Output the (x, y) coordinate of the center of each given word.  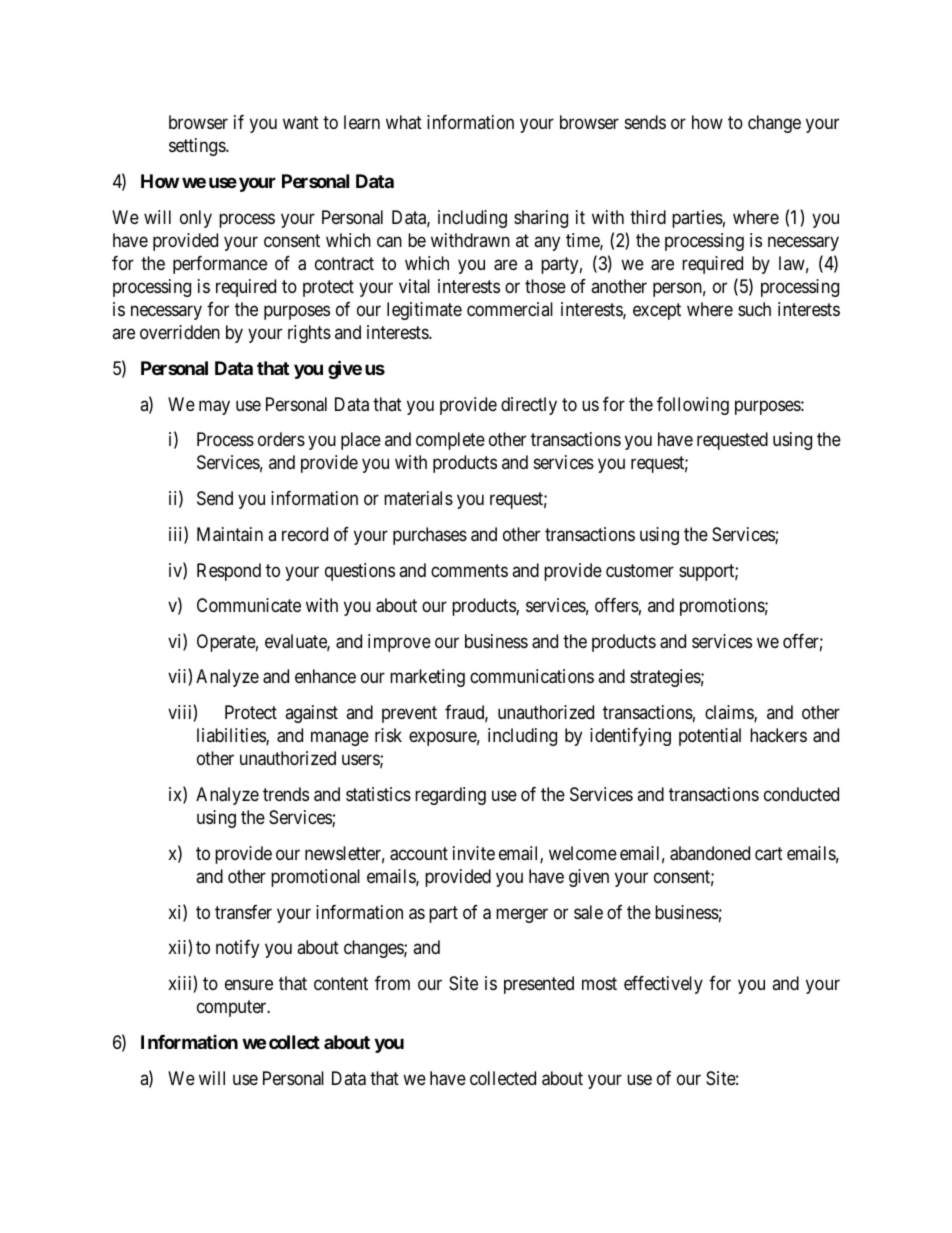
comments (469, 570)
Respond (229, 572)
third (648, 217)
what (404, 122)
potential (710, 737)
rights (309, 334)
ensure (249, 984)
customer (640, 570)
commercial (510, 309)
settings (198, 147)
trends (286, 794)
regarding (450, 796)
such (754, 309)
